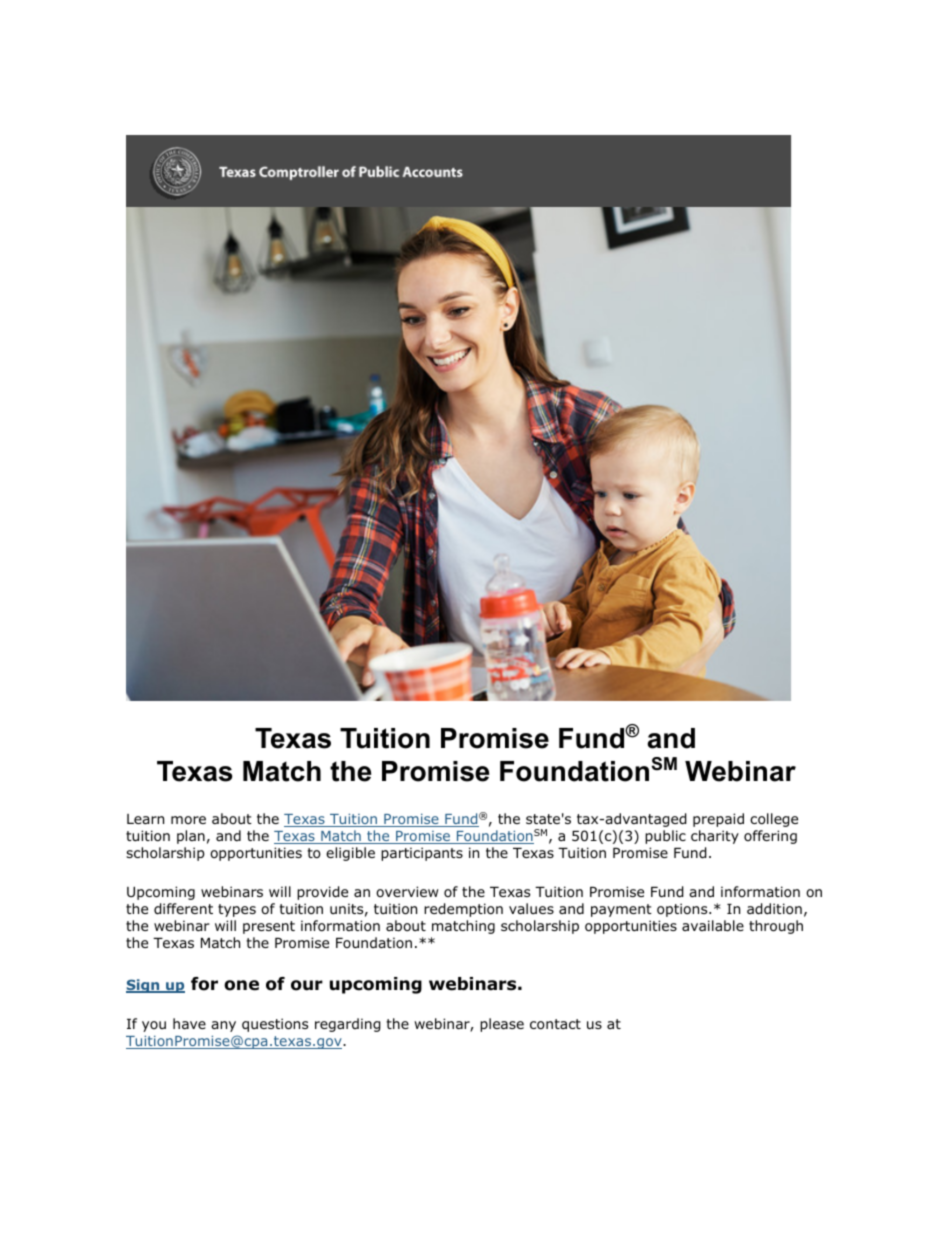 This page has width=952, height=1233. Describe the element at coordinates (422, 854) in the page. I see `participants` at that location.
